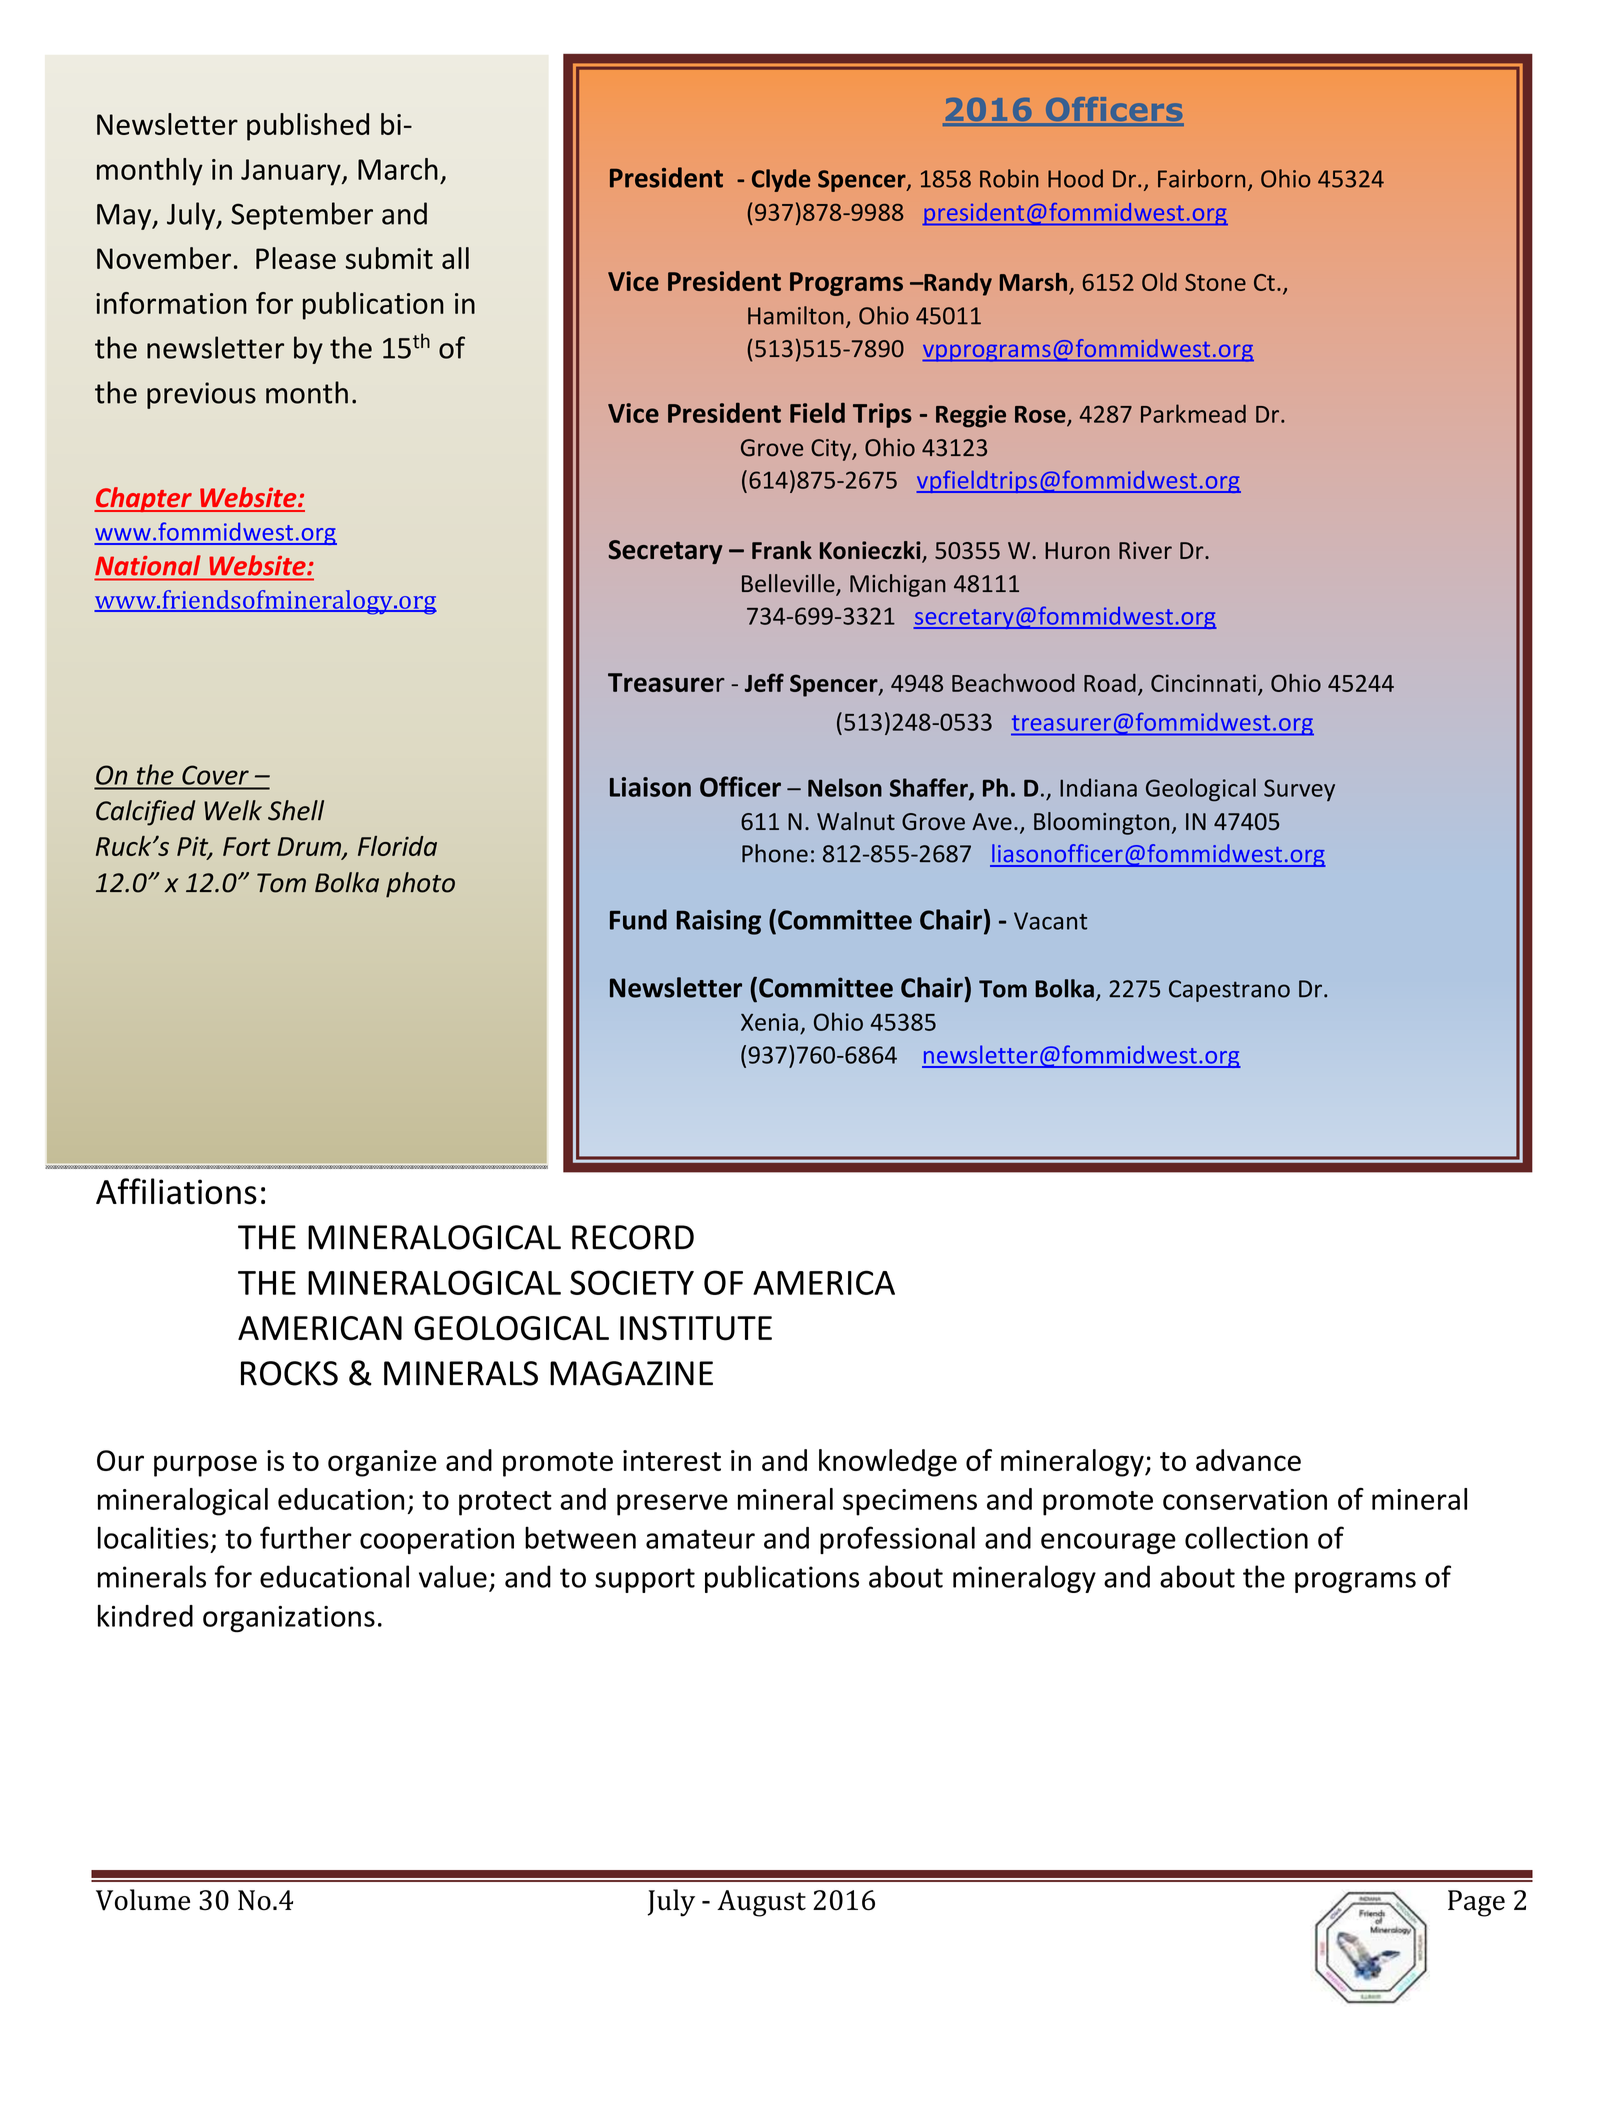 Image resolution: width=1624 pixels, height=2102 pixels. Describe the element at coordinates (296, 810) in the image. I see `Shell` at that location.
